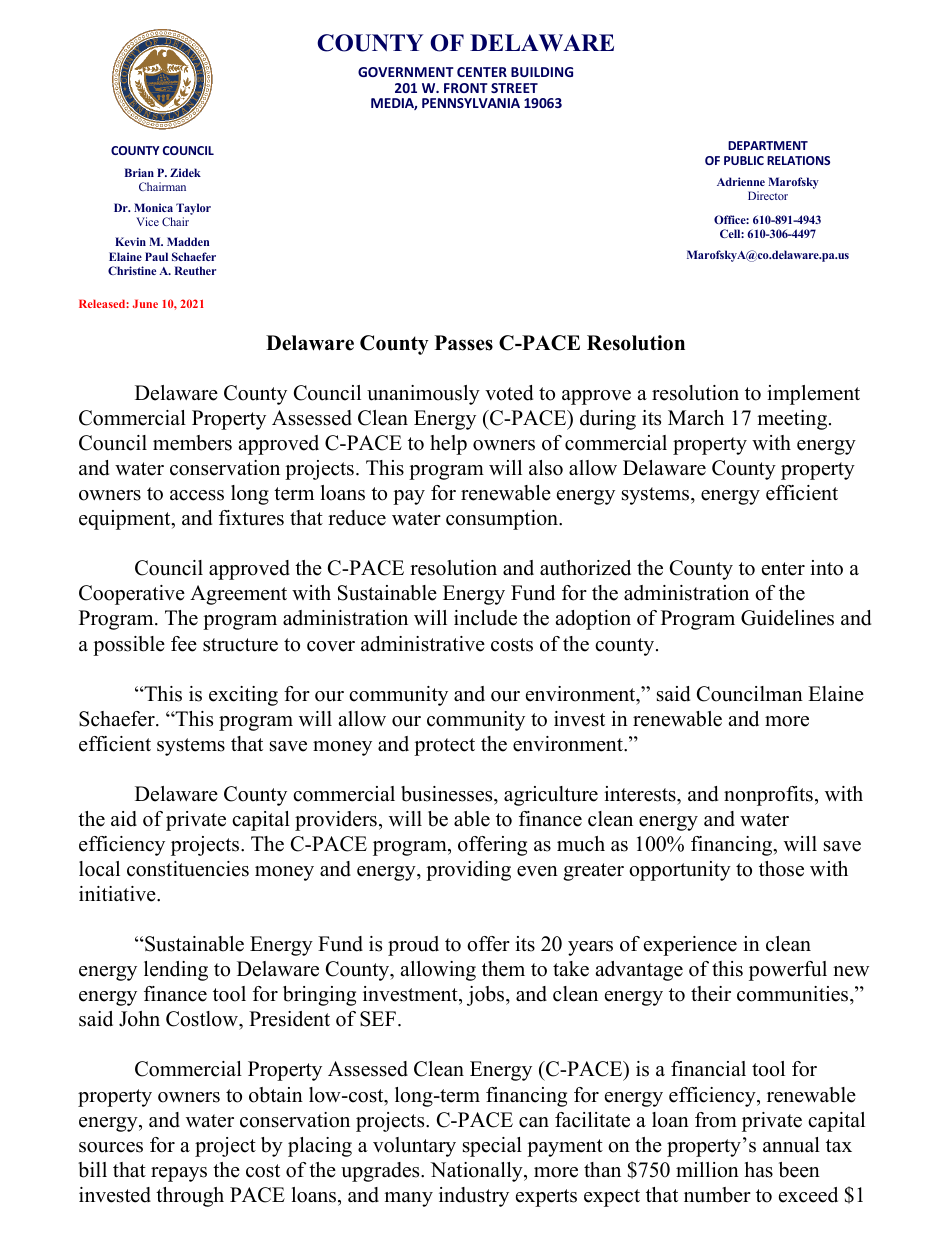  I want to click on PENNSYLVANIA, so click(471, 103).
